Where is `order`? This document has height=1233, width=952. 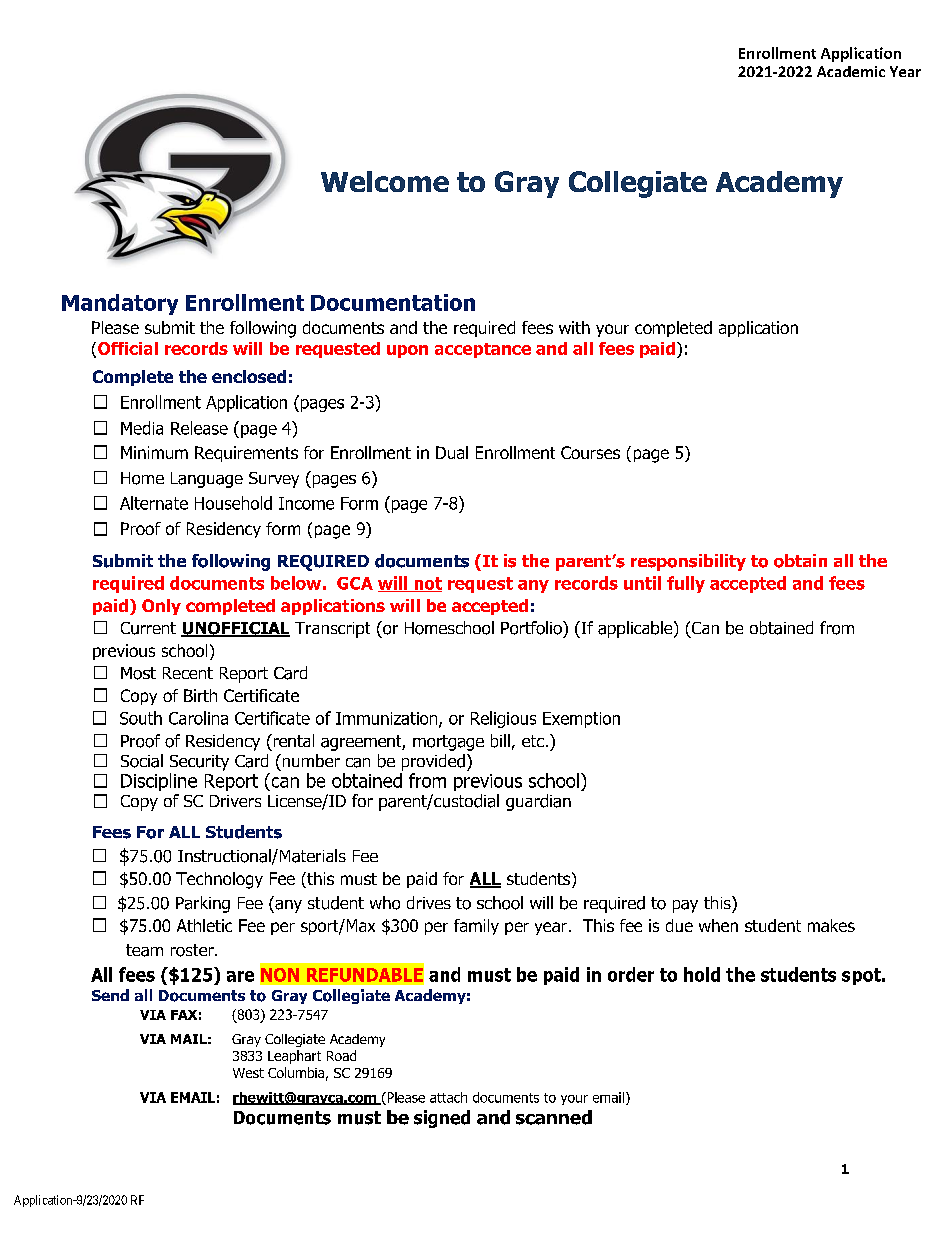
order is located at coordinates (631, 974).
